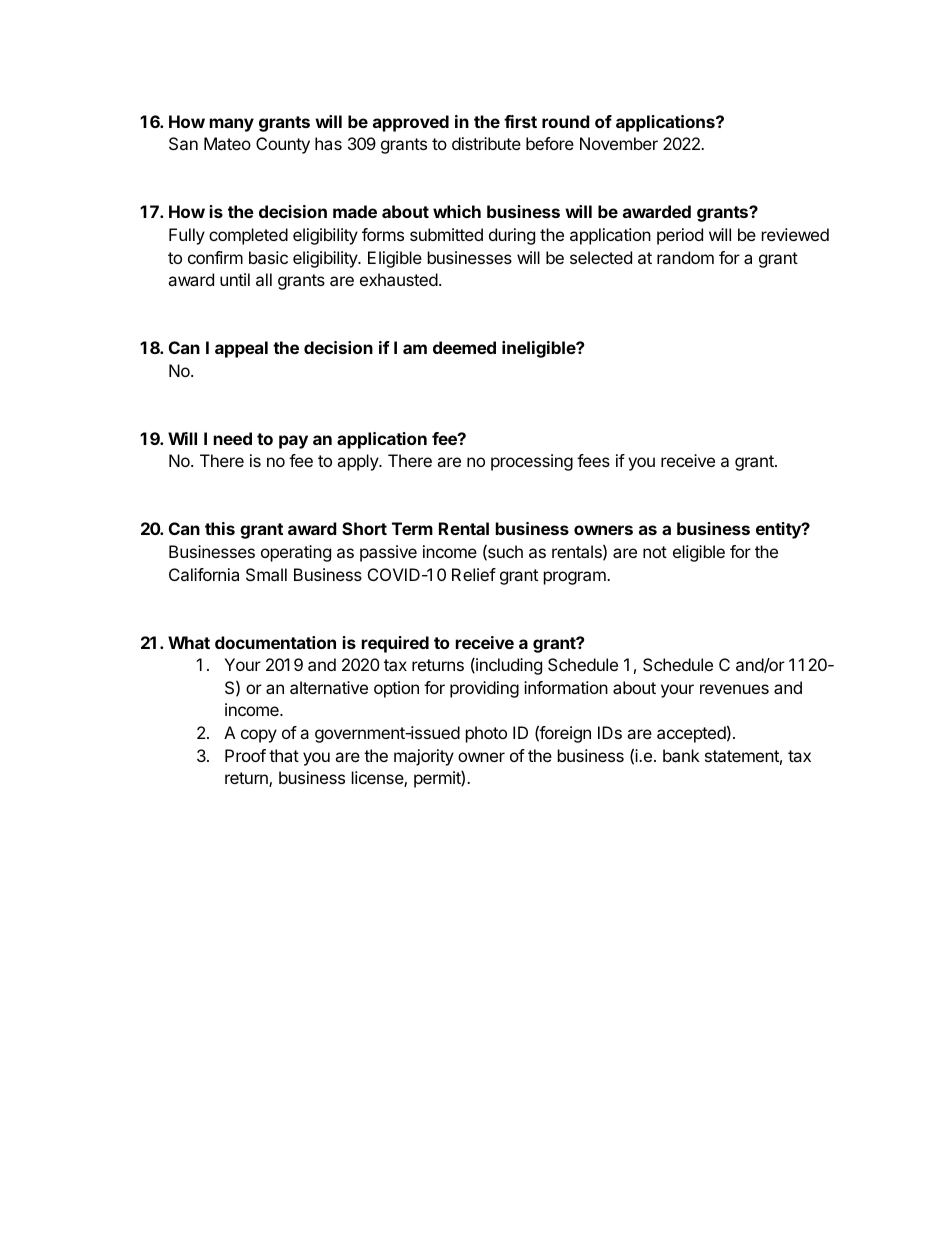 Image resolution: width=952 pixels, height=1233 pixels. What do you see at coordinates (474, 574) in the screenshot?
I see `Relief` at bounding box center [474, 574].
